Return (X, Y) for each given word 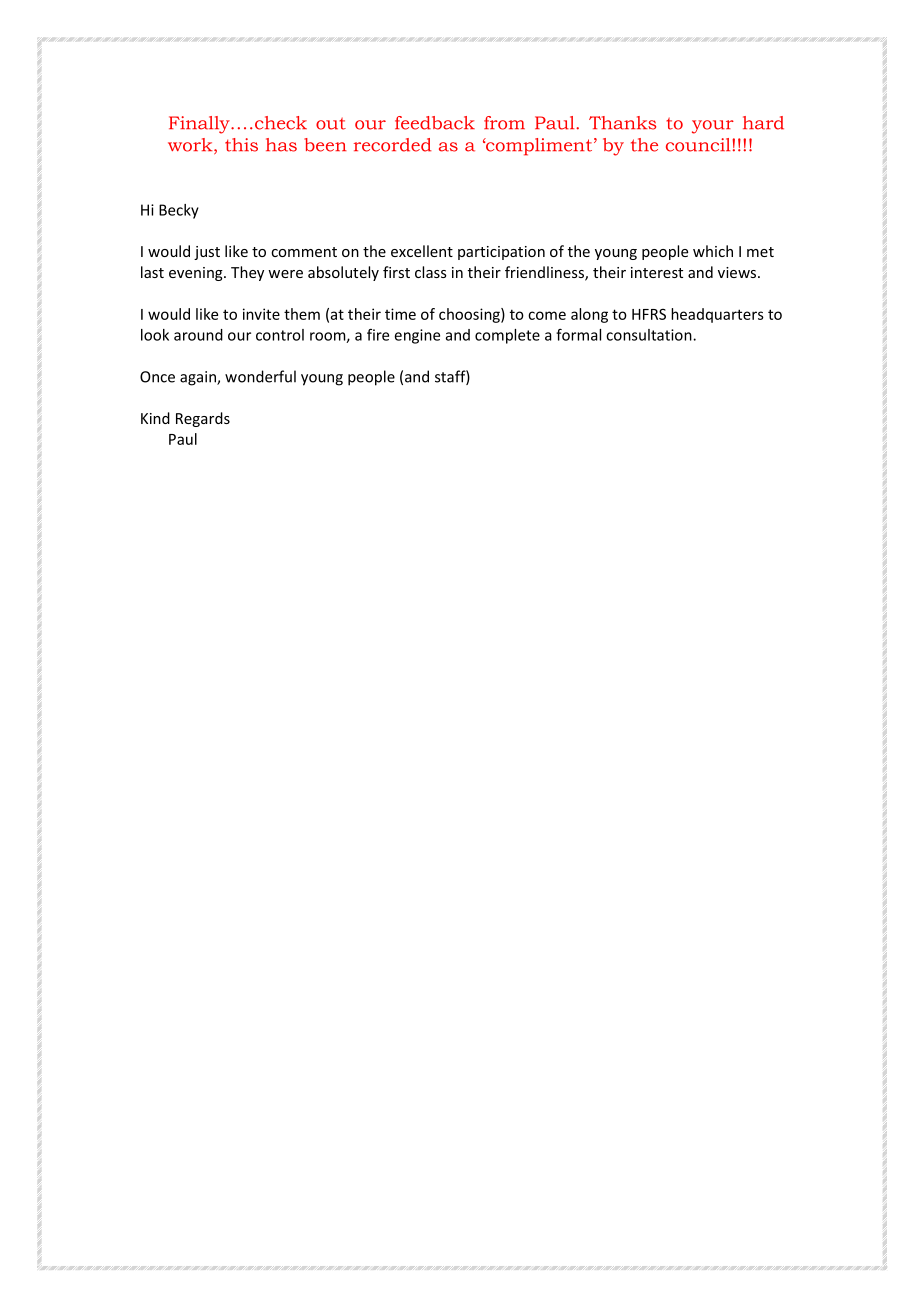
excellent (422, 251)
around (198, 335)
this (241, 145)
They (247, 273)
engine (417, 336)
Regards (203, 419)
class (431, 272)
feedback (435, 123)
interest (657, 272)
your (713, 127)
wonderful (260, 376)
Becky (179, 211)
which (713, 251)
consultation (650, 335)
